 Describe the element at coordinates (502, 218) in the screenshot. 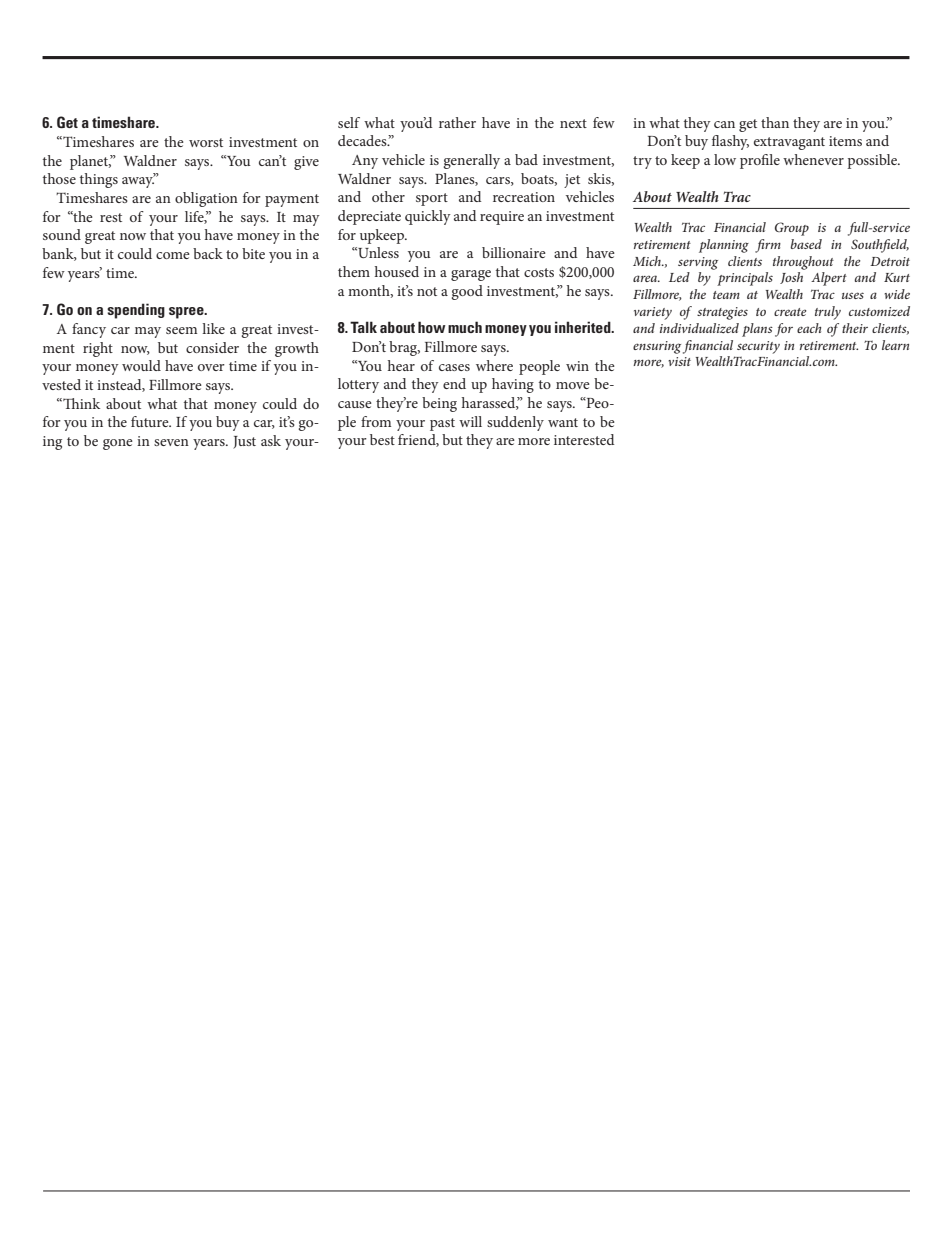

I see `require` at that location.
